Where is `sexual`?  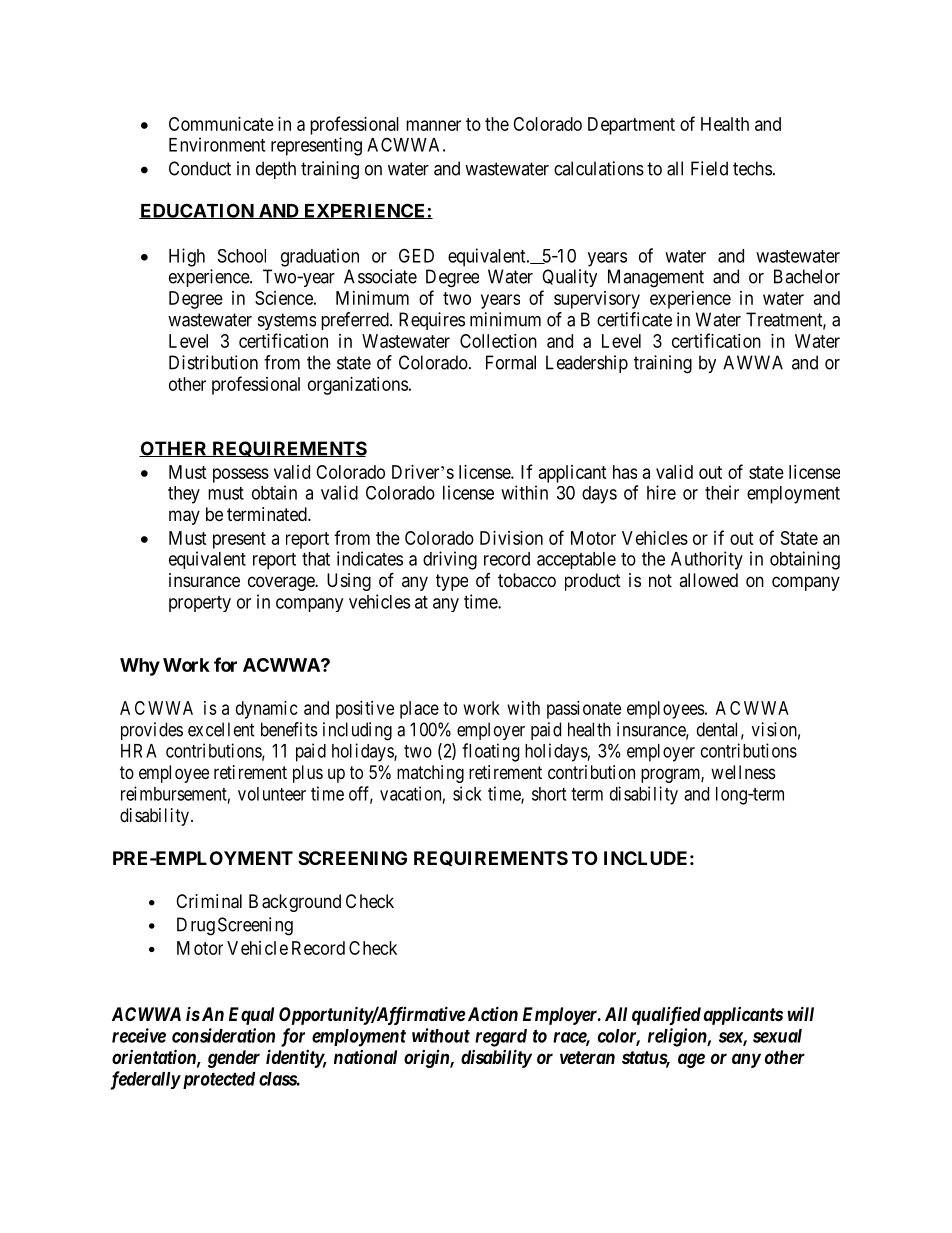
sexual is located at coordinates (777, 1036).
